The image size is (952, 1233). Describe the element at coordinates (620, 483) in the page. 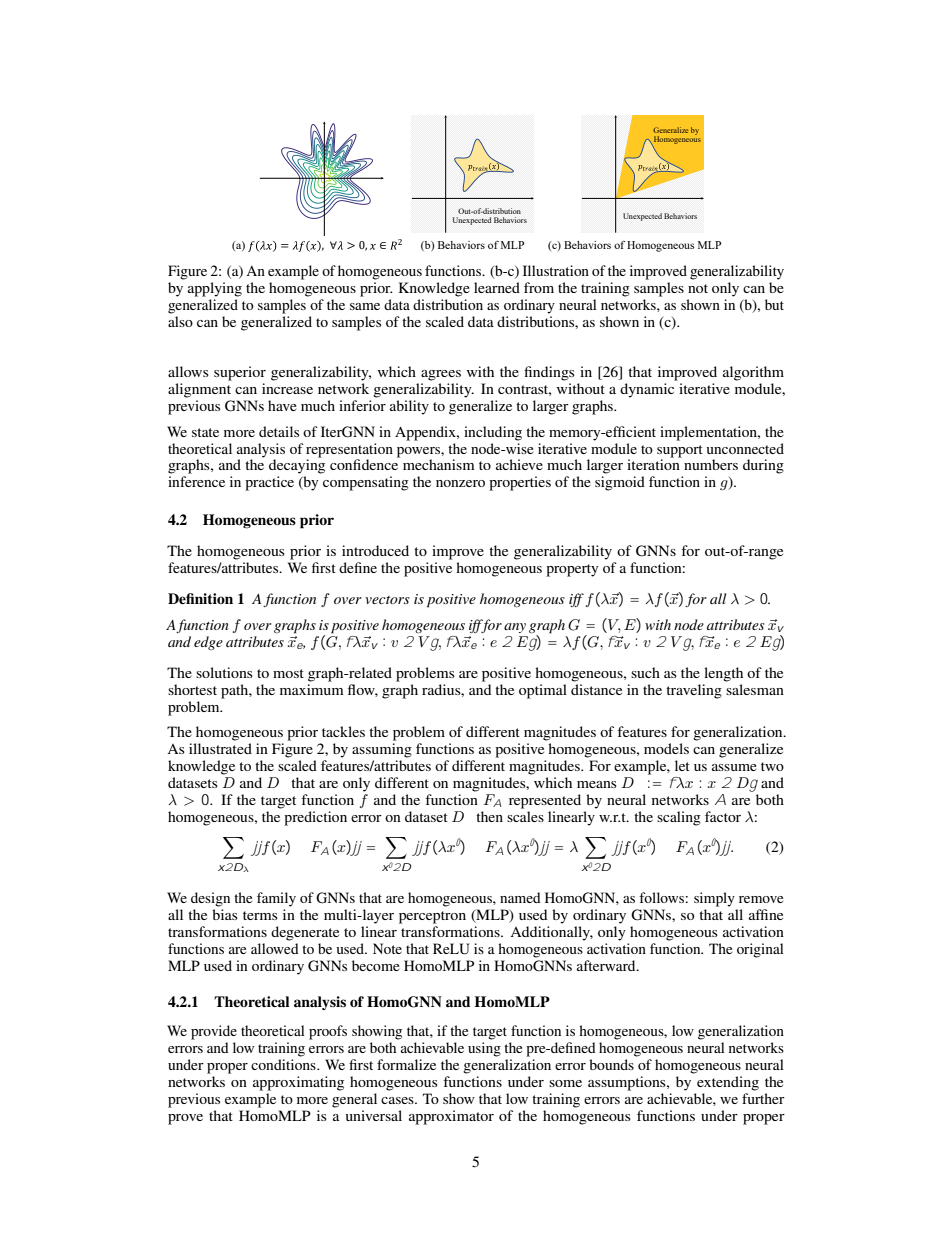

I see `sigmoid` at that location.
